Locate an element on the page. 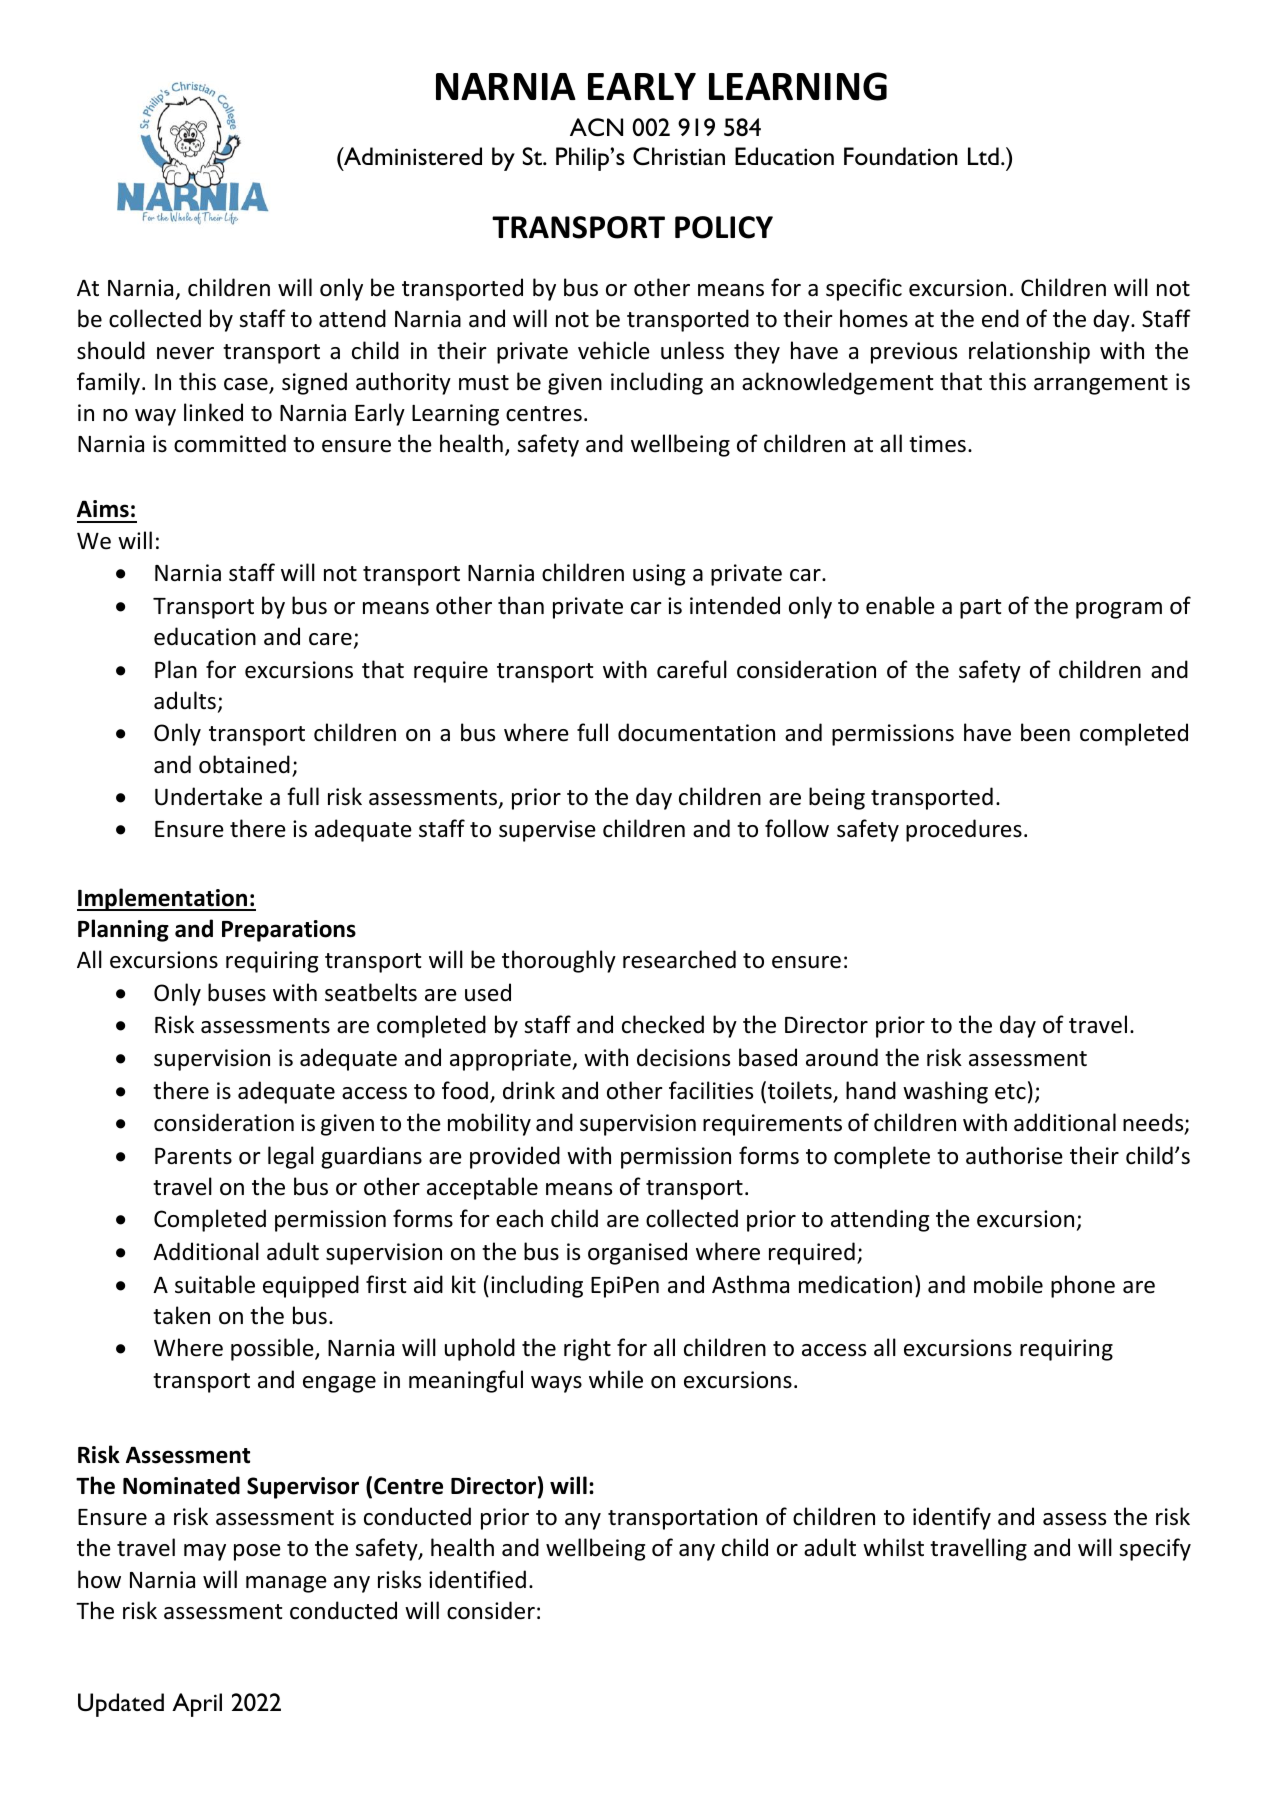 Image resolution: width=1267 pixels, height=1793 pixels. specify is located at coordinates (1155, 1549).
